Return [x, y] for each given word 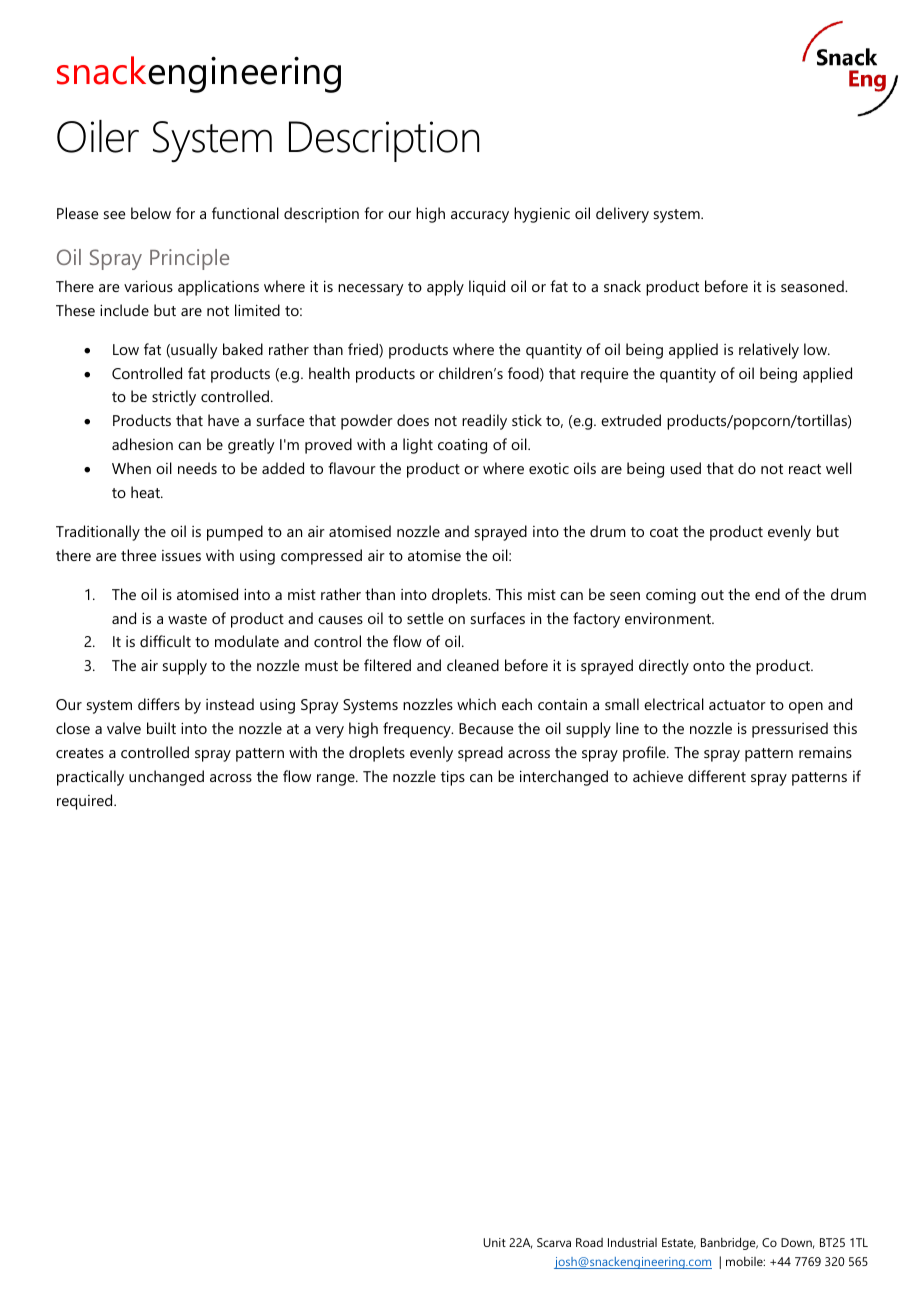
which [476, 704]
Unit [494, 1242]
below [151, 213]
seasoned [813, 286]
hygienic [542, 215]
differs [159, 704]
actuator [737, 705]
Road [589, 1242]
